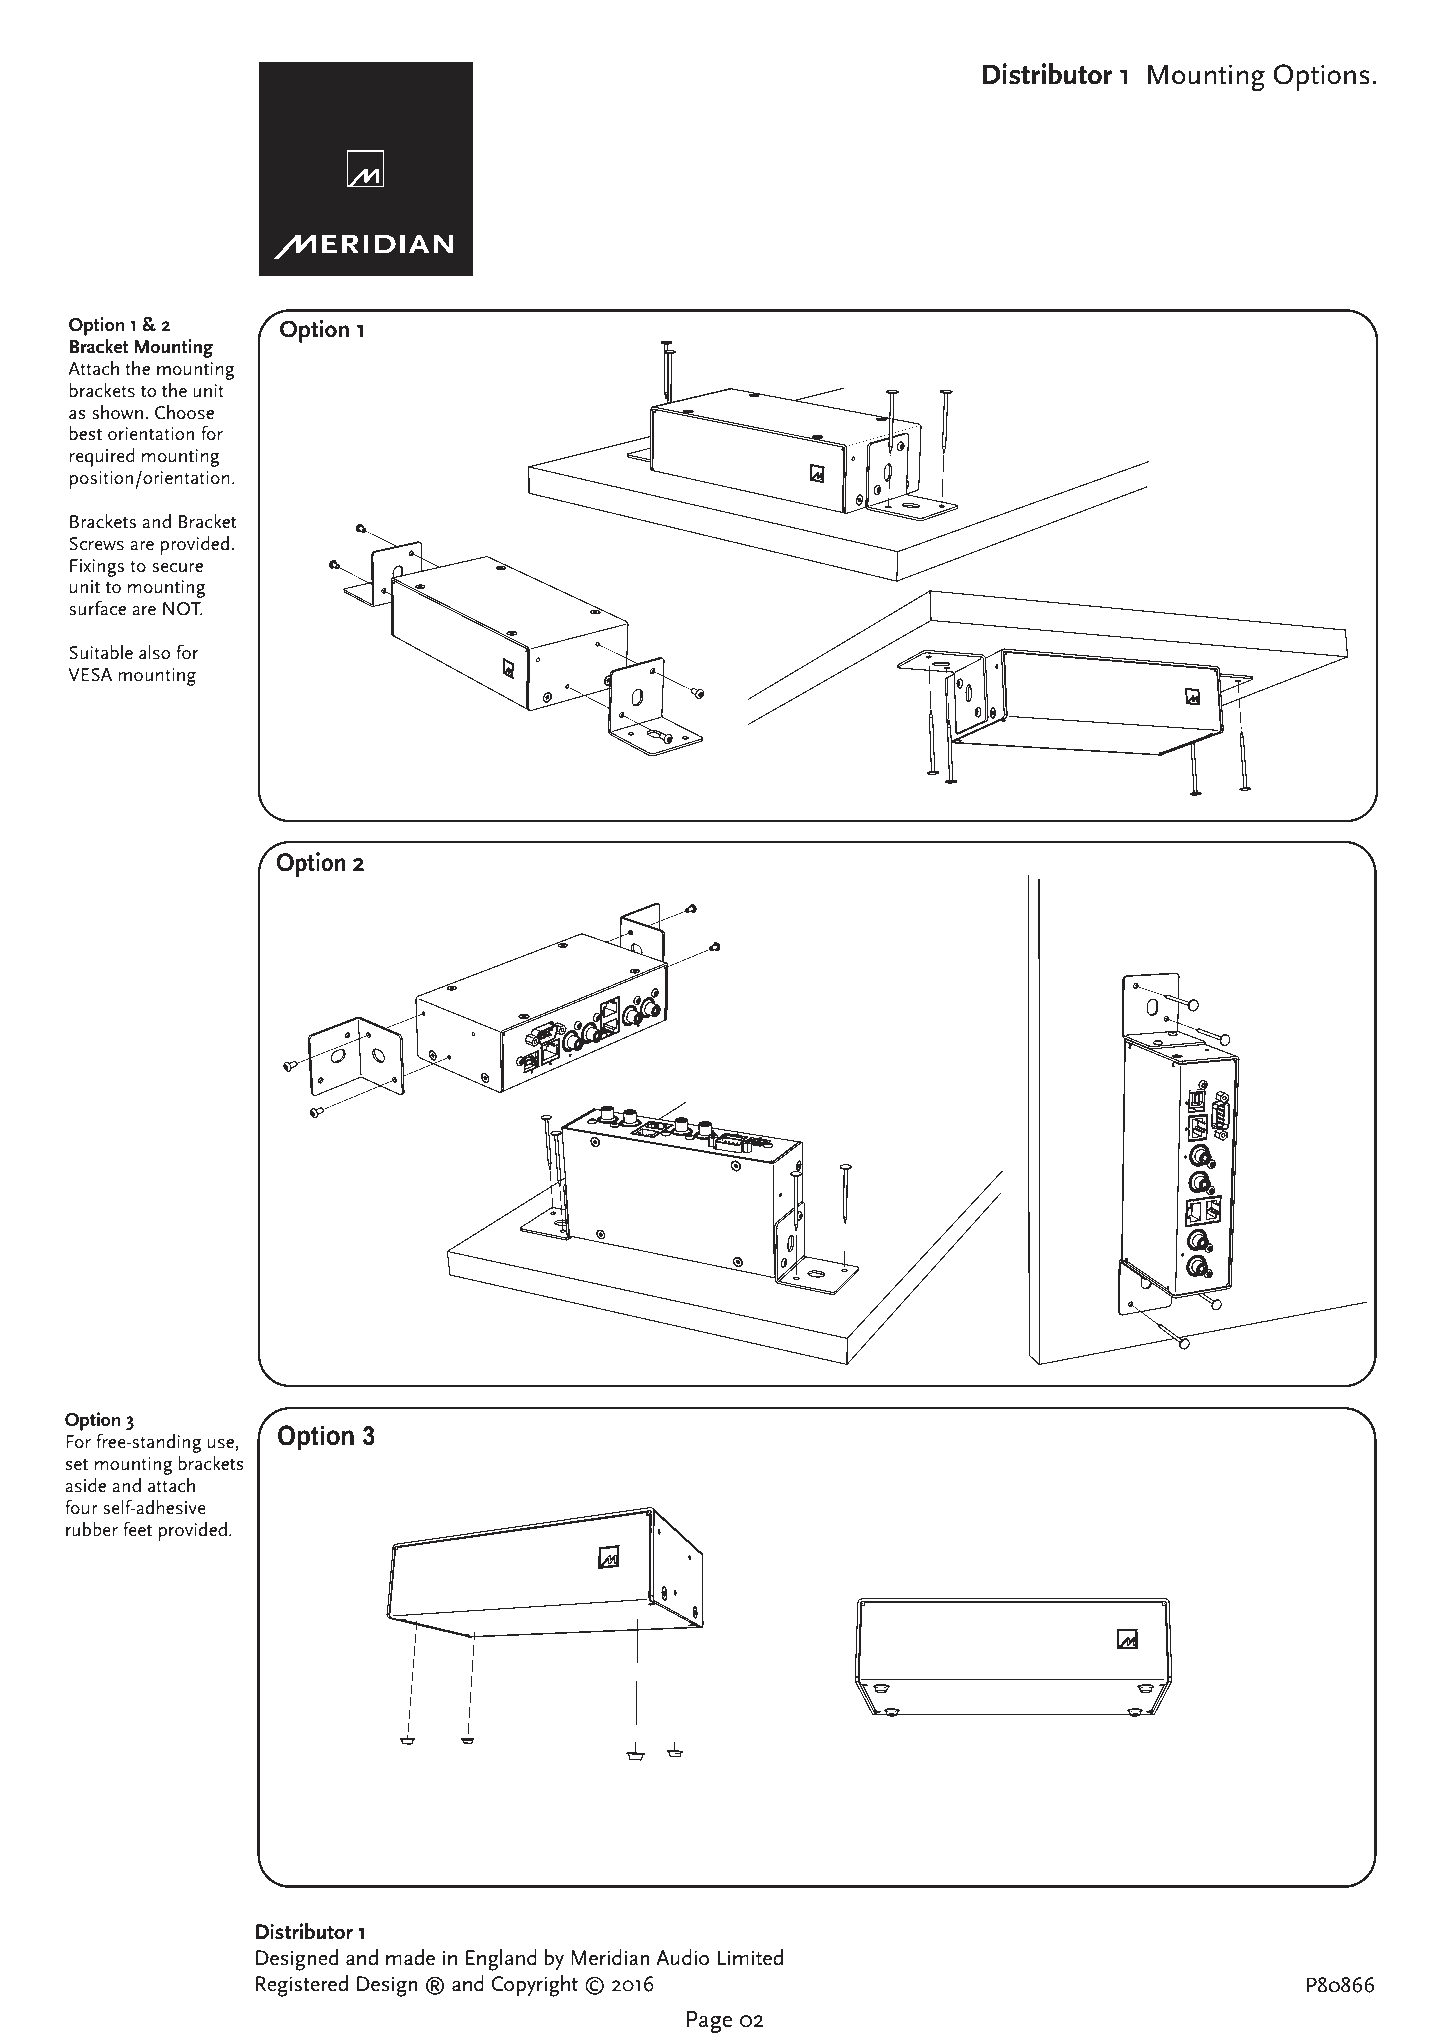 Image resolution: width=1445 pixels, height=2044 pixels. I want to click on set, so click(76, 1464).
